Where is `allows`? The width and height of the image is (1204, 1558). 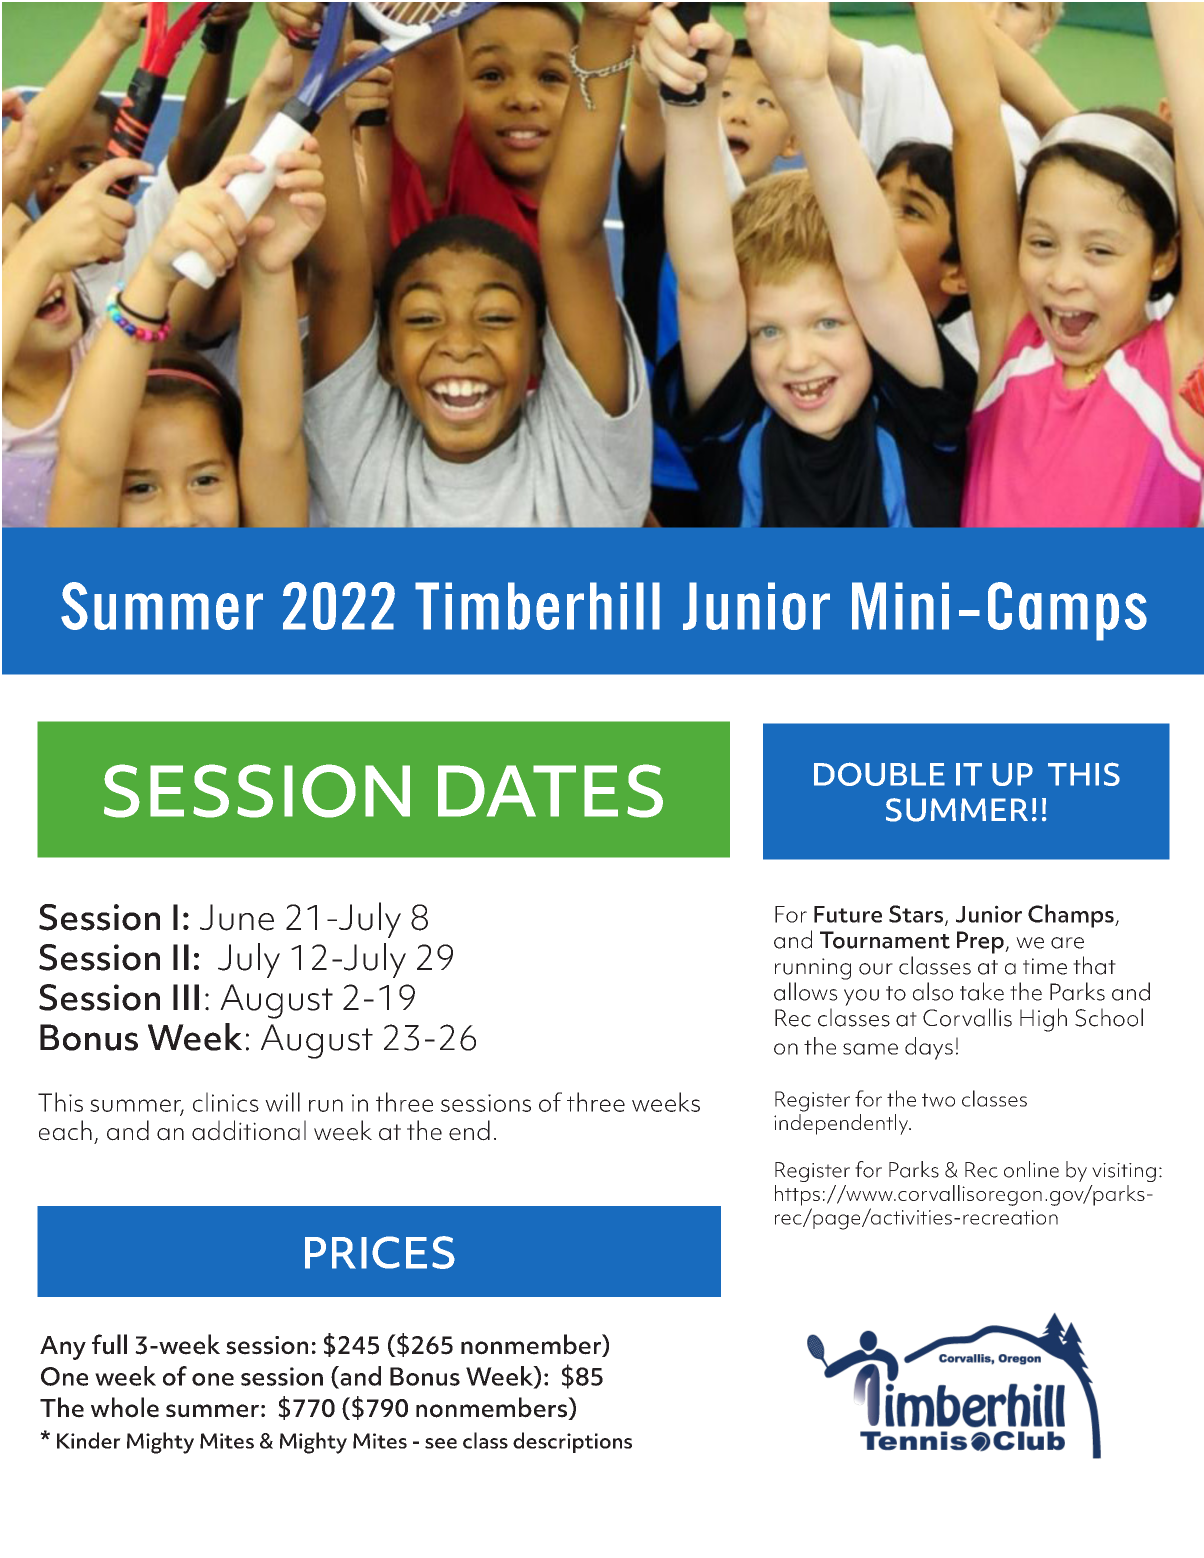
allows is located at coordinates (806, 991).
